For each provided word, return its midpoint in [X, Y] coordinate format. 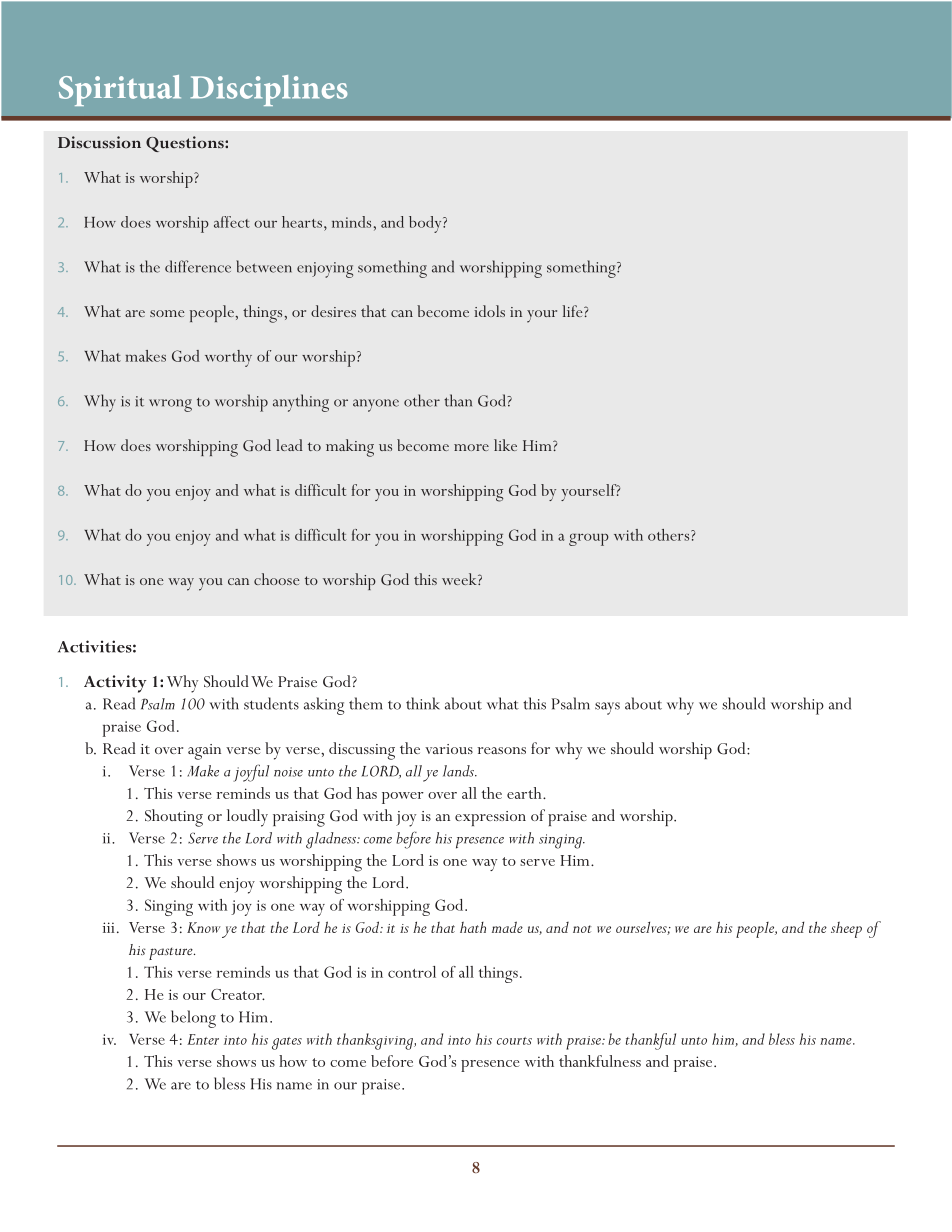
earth [525, 793]
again [204, 752]
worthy [228, 358]
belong [193, 1019]
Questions [186, 144]
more [471, 447]
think [423, 703]
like [505, 445]
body [426, 224]
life [573, 311]
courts [514, 1041]
